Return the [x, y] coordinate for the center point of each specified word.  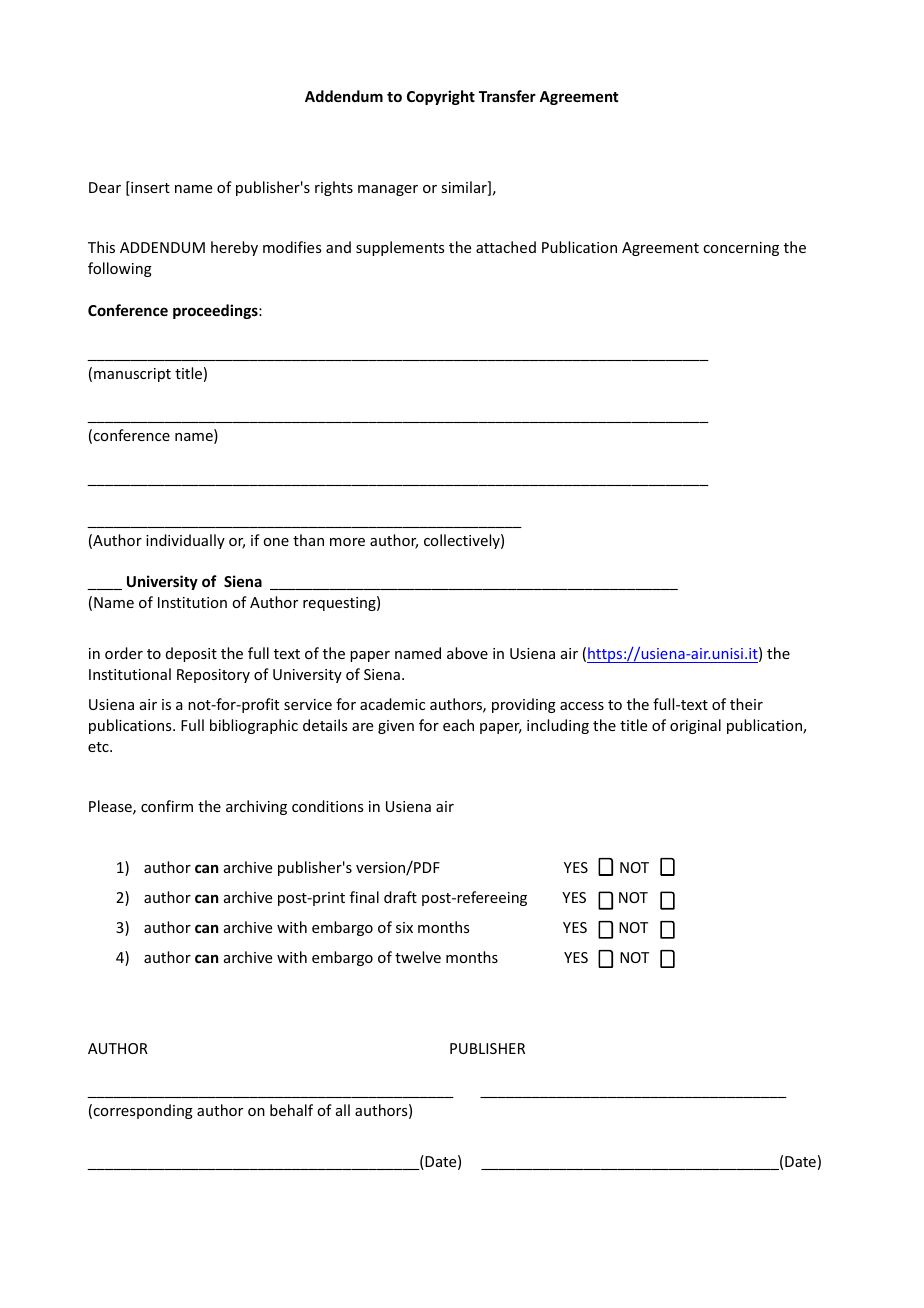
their [746, 704]
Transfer [507, 96]
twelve [418, 957]
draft [400, 897]
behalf [291, 1110]
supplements [400, 248]
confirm [167, 806]
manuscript [132, 375]
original [695, 726]
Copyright [441, 97]
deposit [191, 654]
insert [149, 188]
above [467, 653]
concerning [741, 249]
